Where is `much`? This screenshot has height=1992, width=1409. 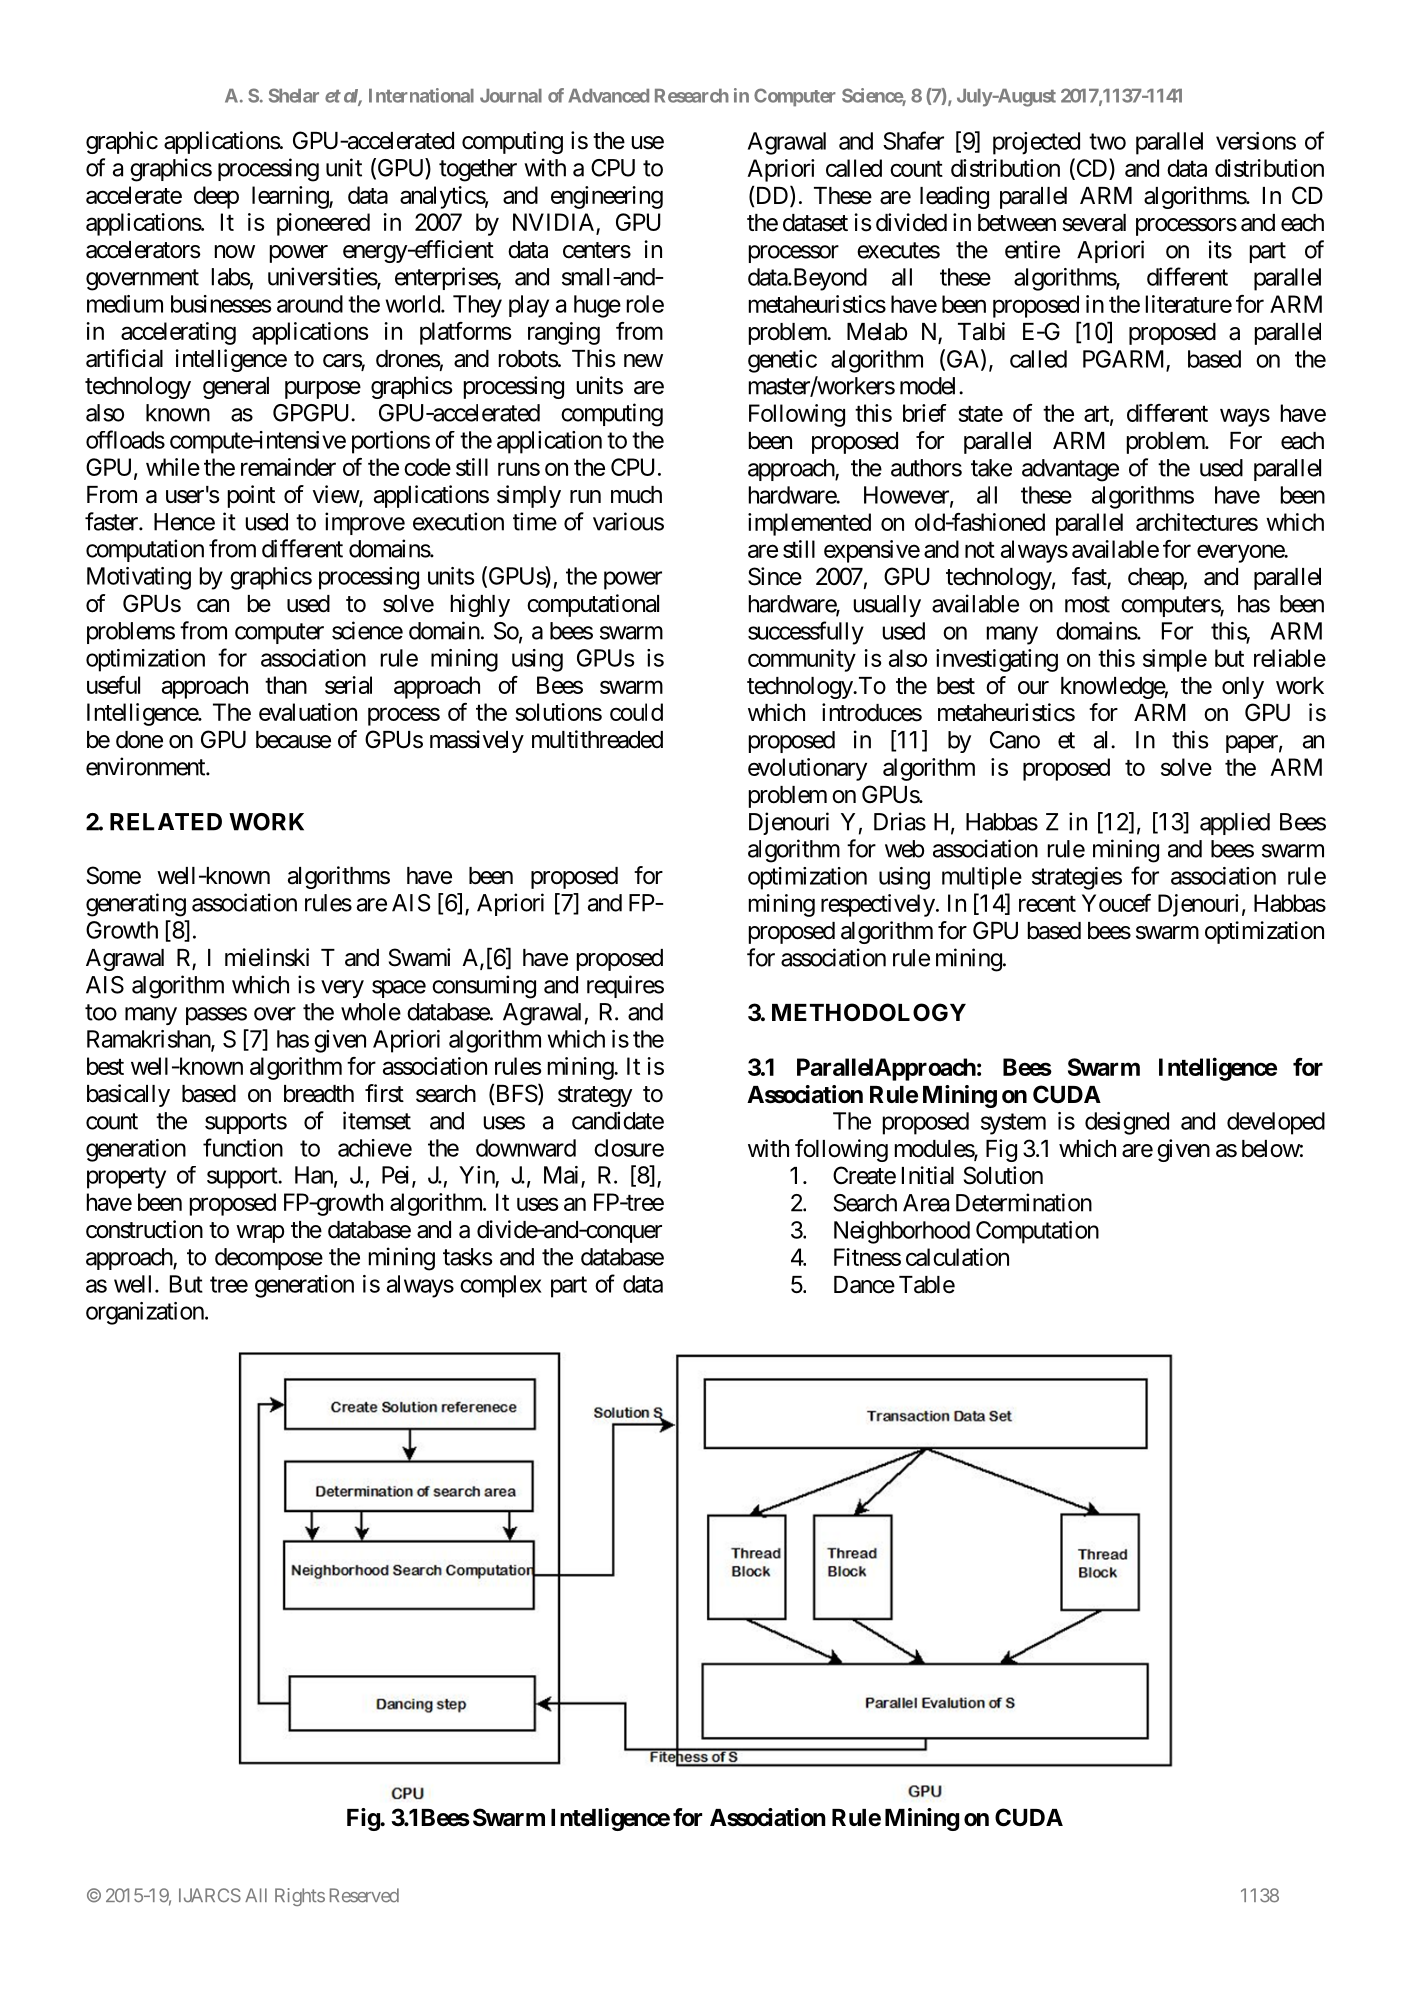
much is located at coordinates (636, 495).
